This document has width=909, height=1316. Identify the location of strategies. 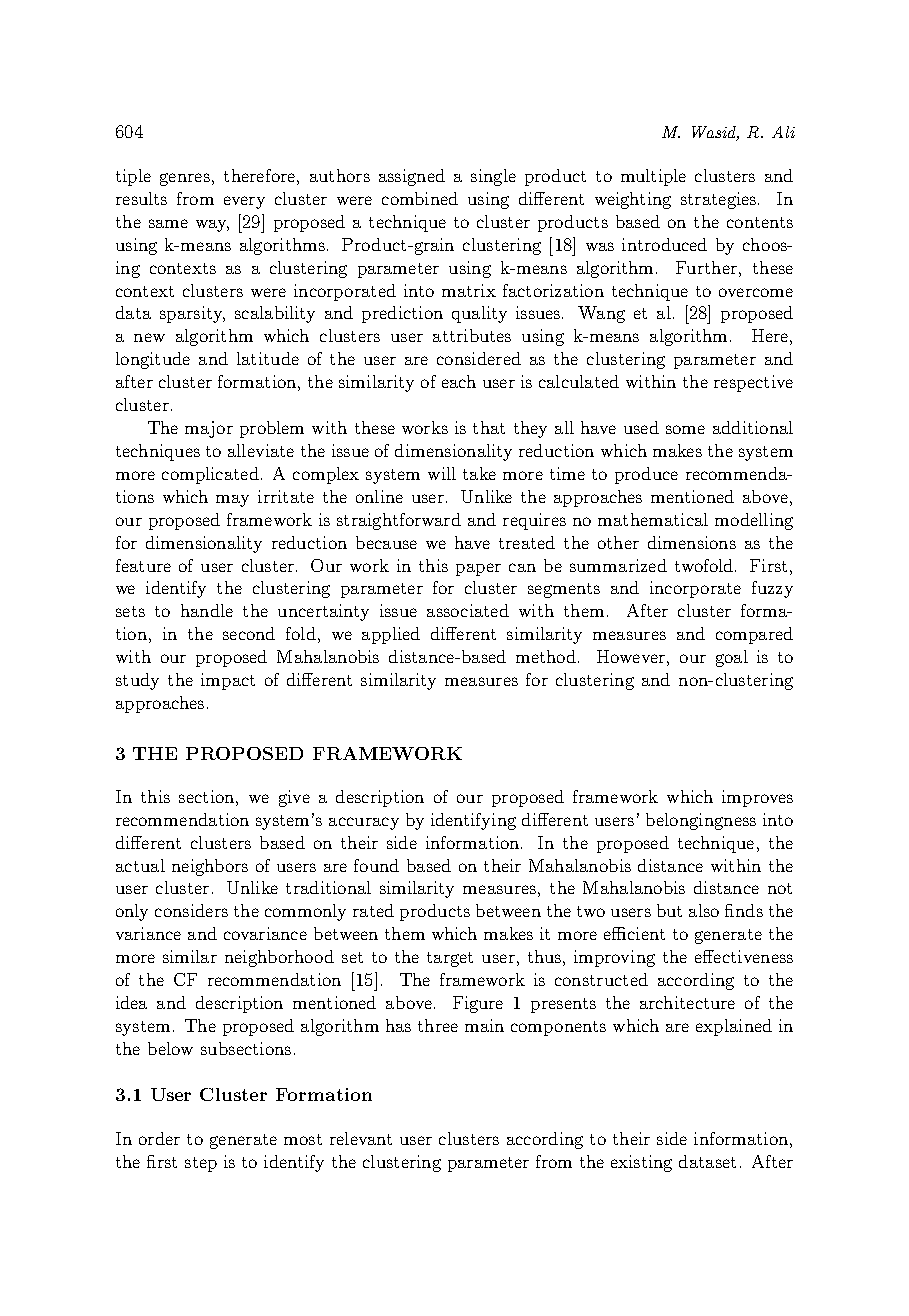
(720, 200).
